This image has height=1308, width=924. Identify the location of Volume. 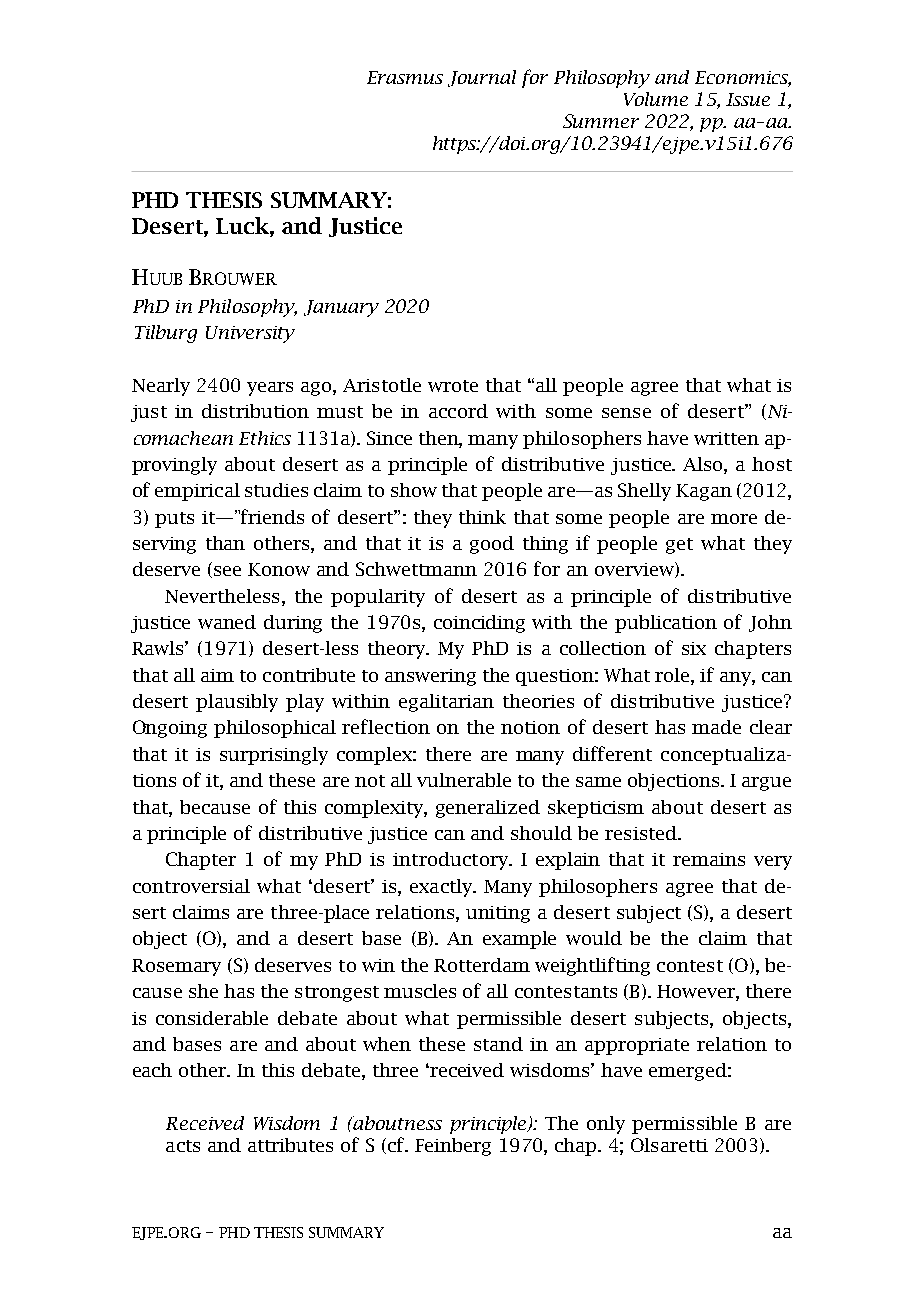
(656, 99).
